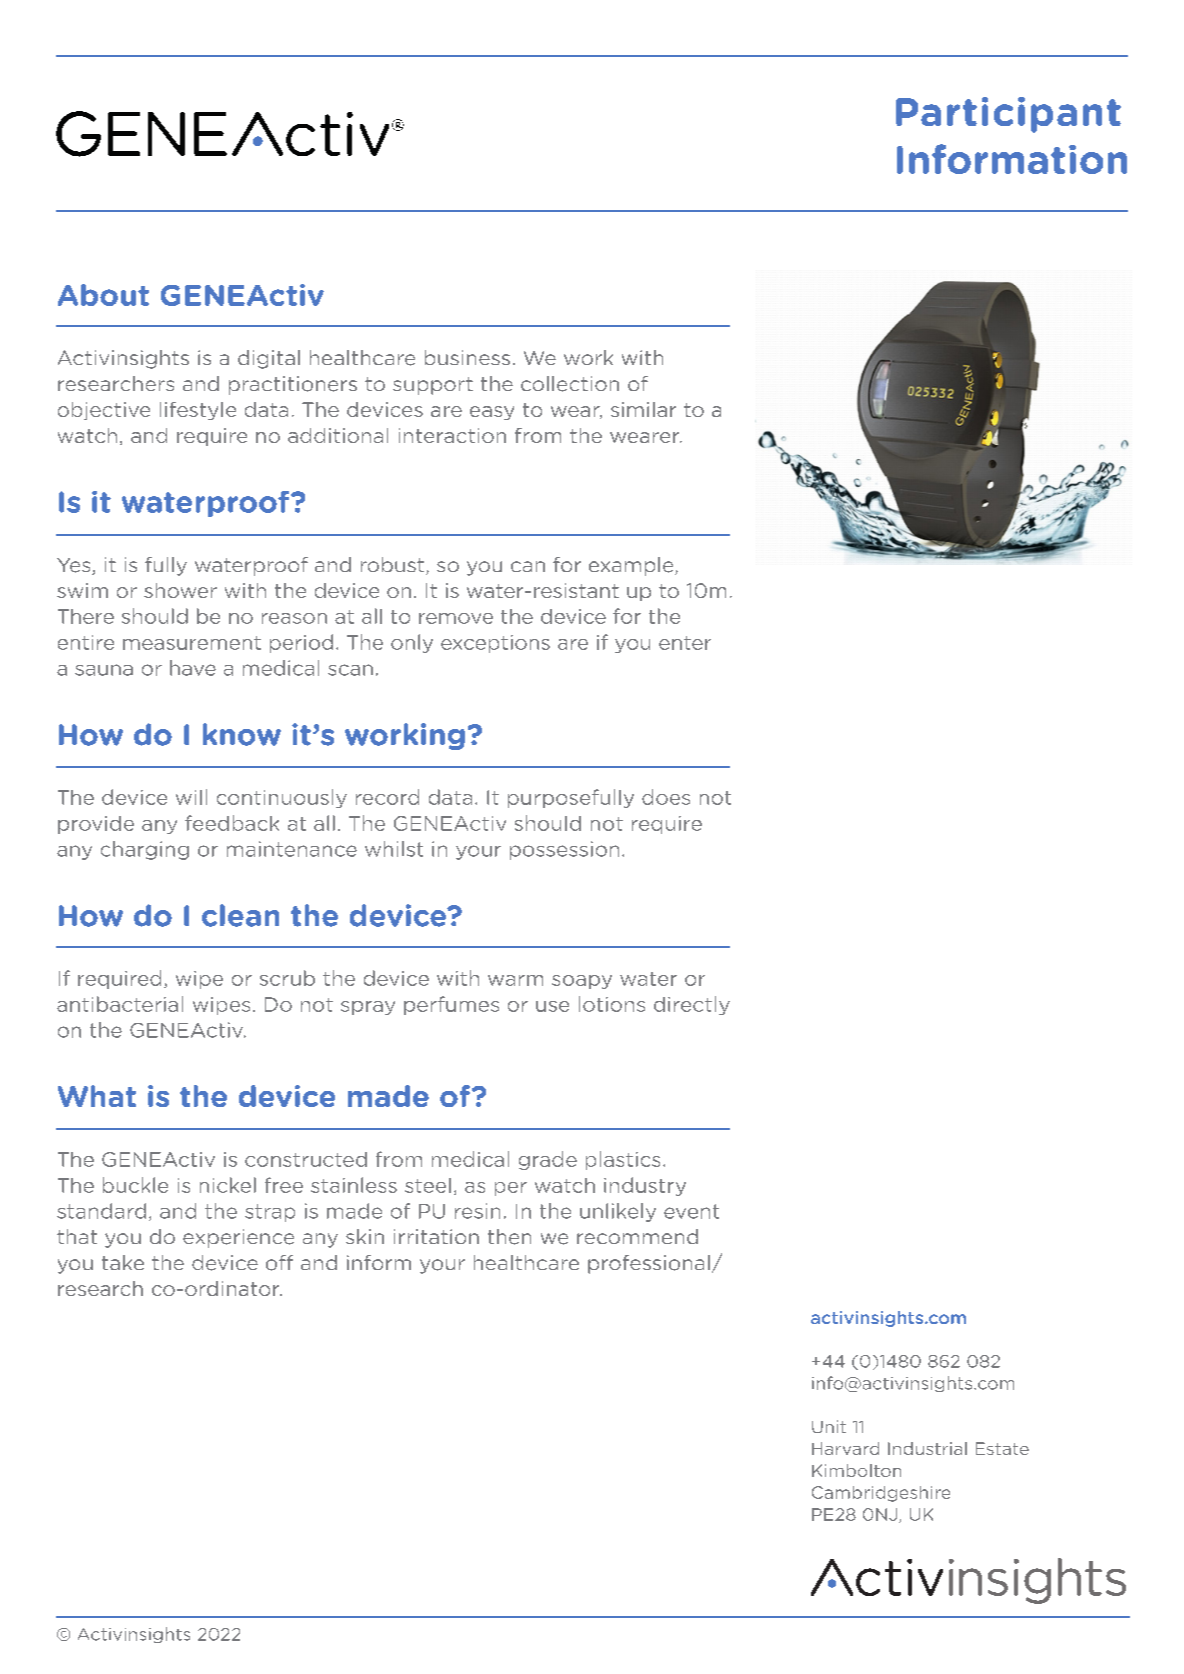 The height and width of the document is (1674, 1184). Describe the element at coordinates (103, 295) in the document. I see `About` at that location.
